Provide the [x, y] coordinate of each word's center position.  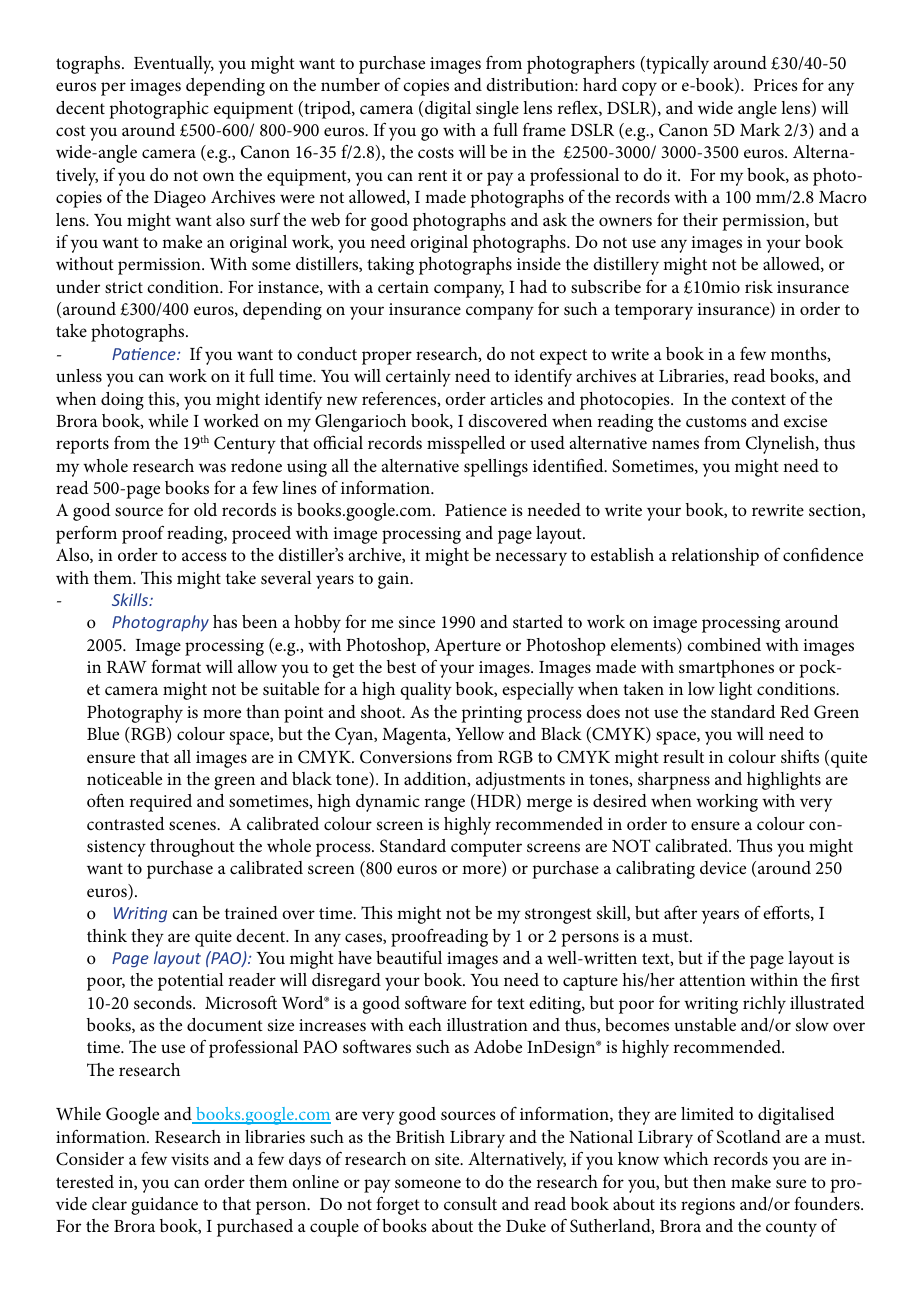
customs [716, 422]
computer [486, 849]
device [723, 867]
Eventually [174, 65]
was [212, 467]
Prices [776, 85]
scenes [193, 825]
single [497, 110]
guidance [164, 1206]
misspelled [466, 445]
